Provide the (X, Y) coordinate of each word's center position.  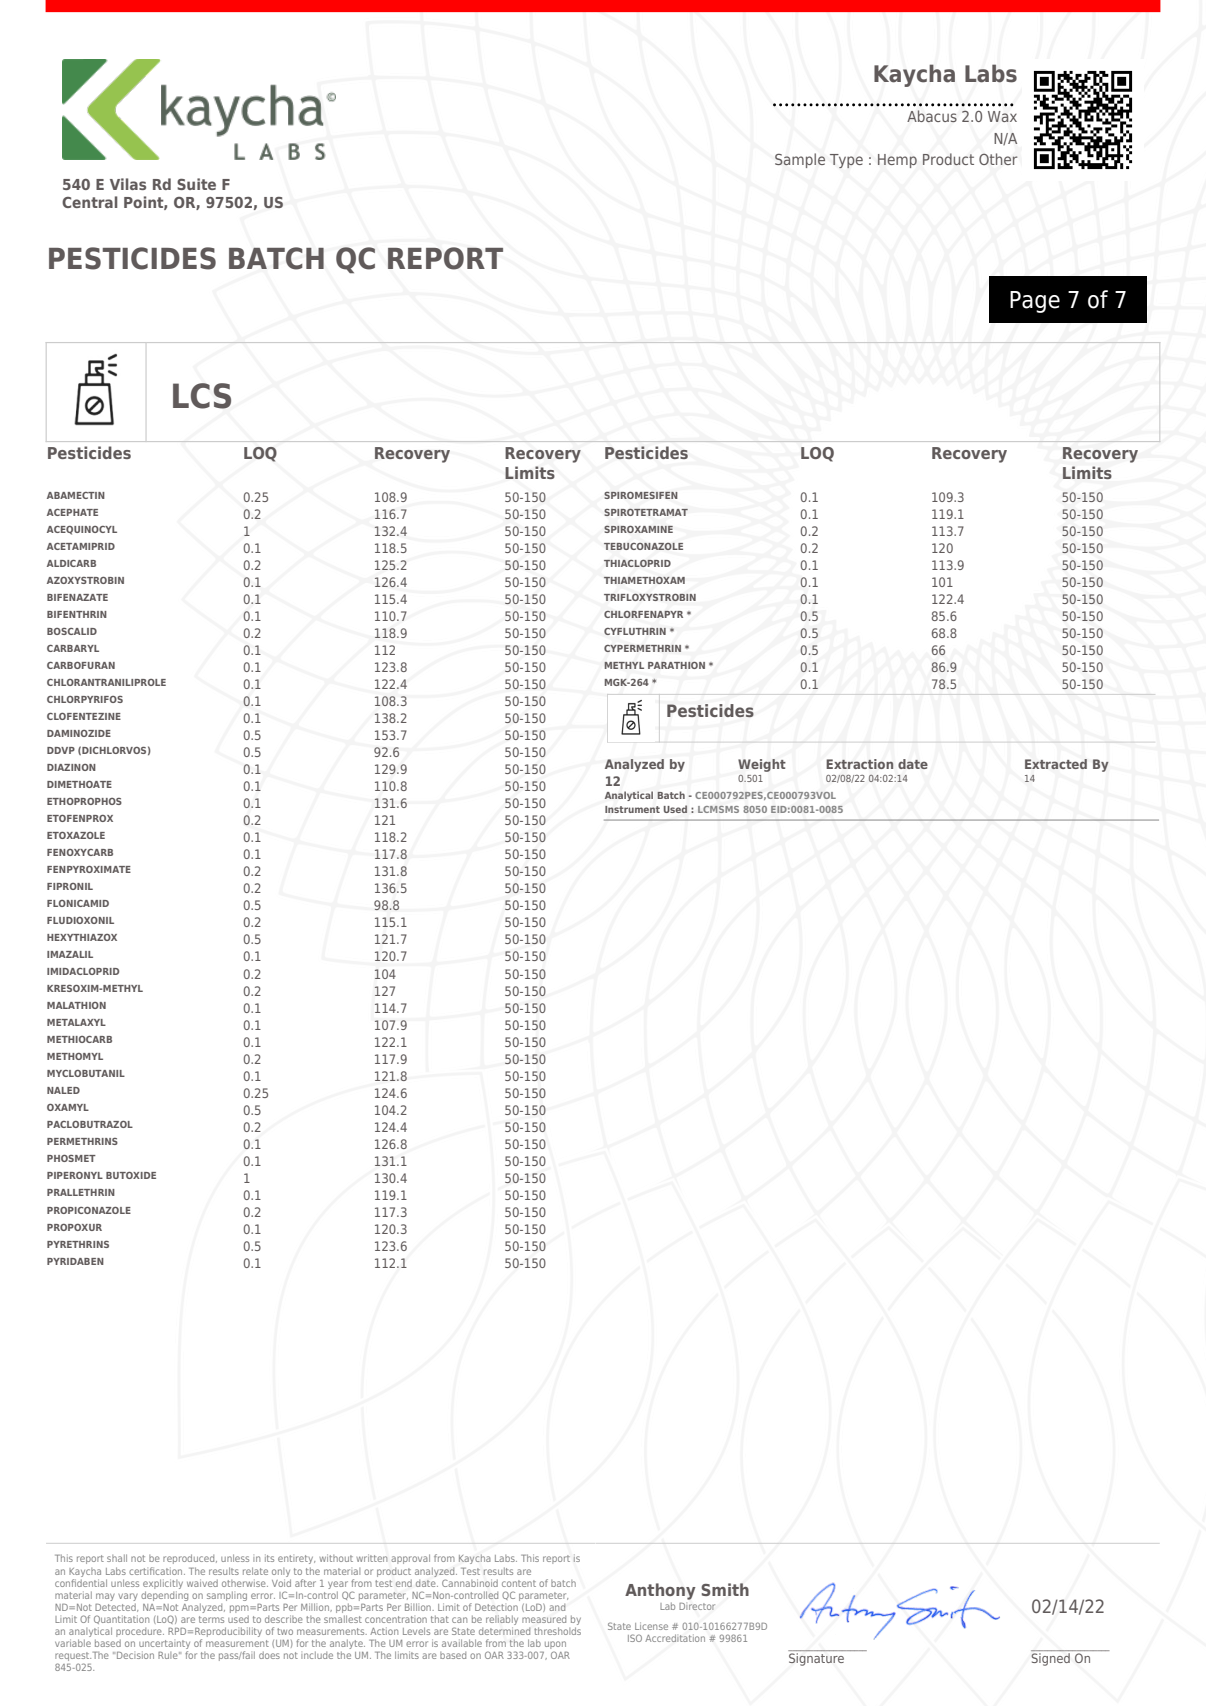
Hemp (897, 161)
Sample (800, 160)
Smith (725, 1589)
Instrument (632, 809)
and (557, 1607)
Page (1035, 302)
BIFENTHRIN (77, 614)
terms (211, 1619)
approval (410, 1559)
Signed (1050, 1659)
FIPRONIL (70, 886)
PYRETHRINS (78, 1244)
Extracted (1056, 764)
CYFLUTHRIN (635, 631)
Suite (196, 184)
